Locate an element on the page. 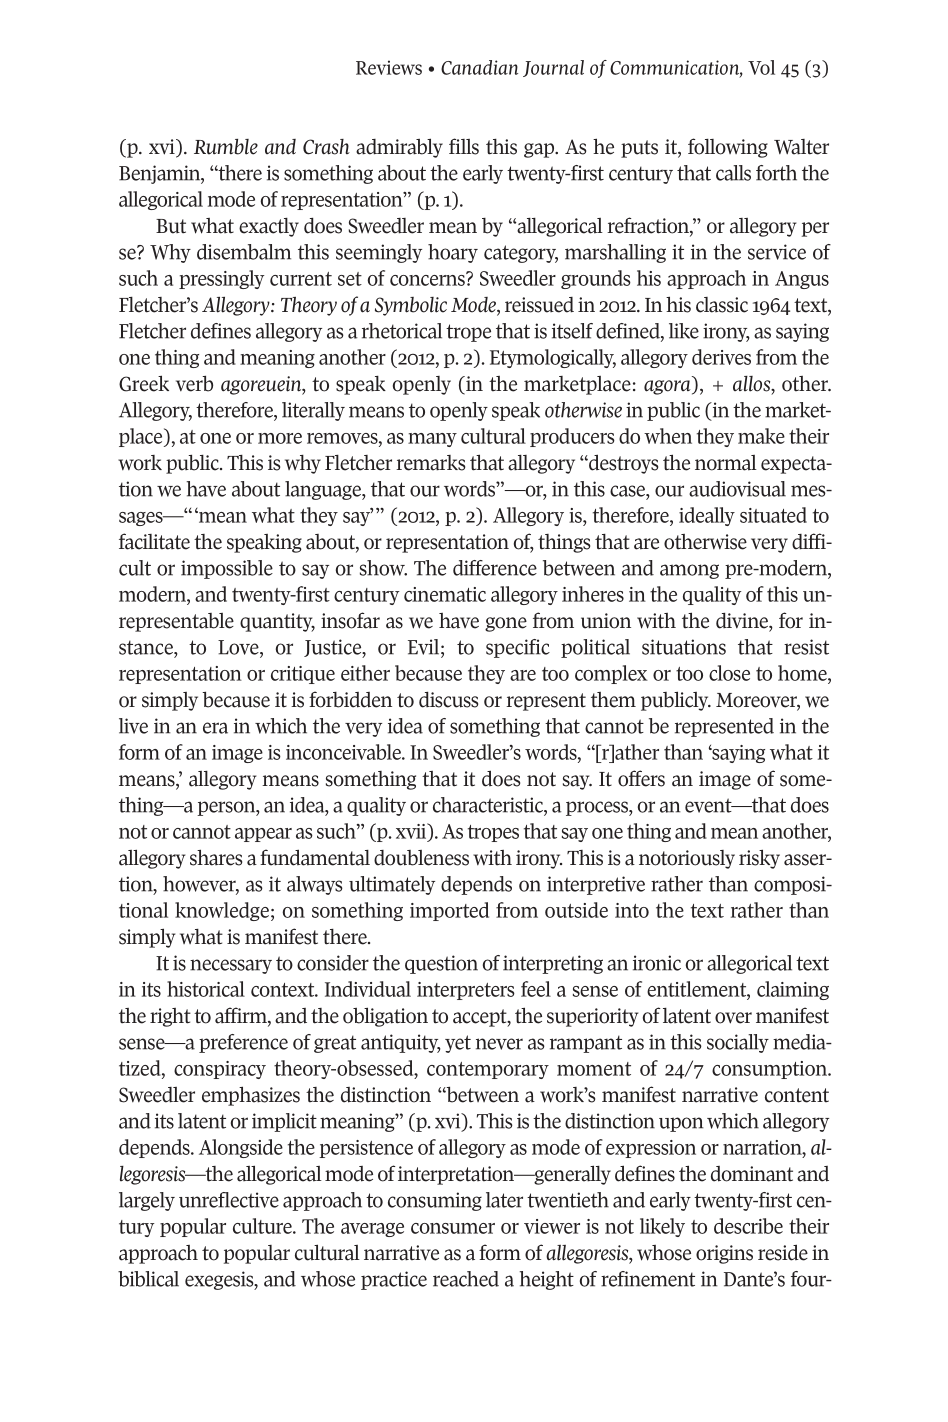  impossible is located at coordinates (227, 569).
